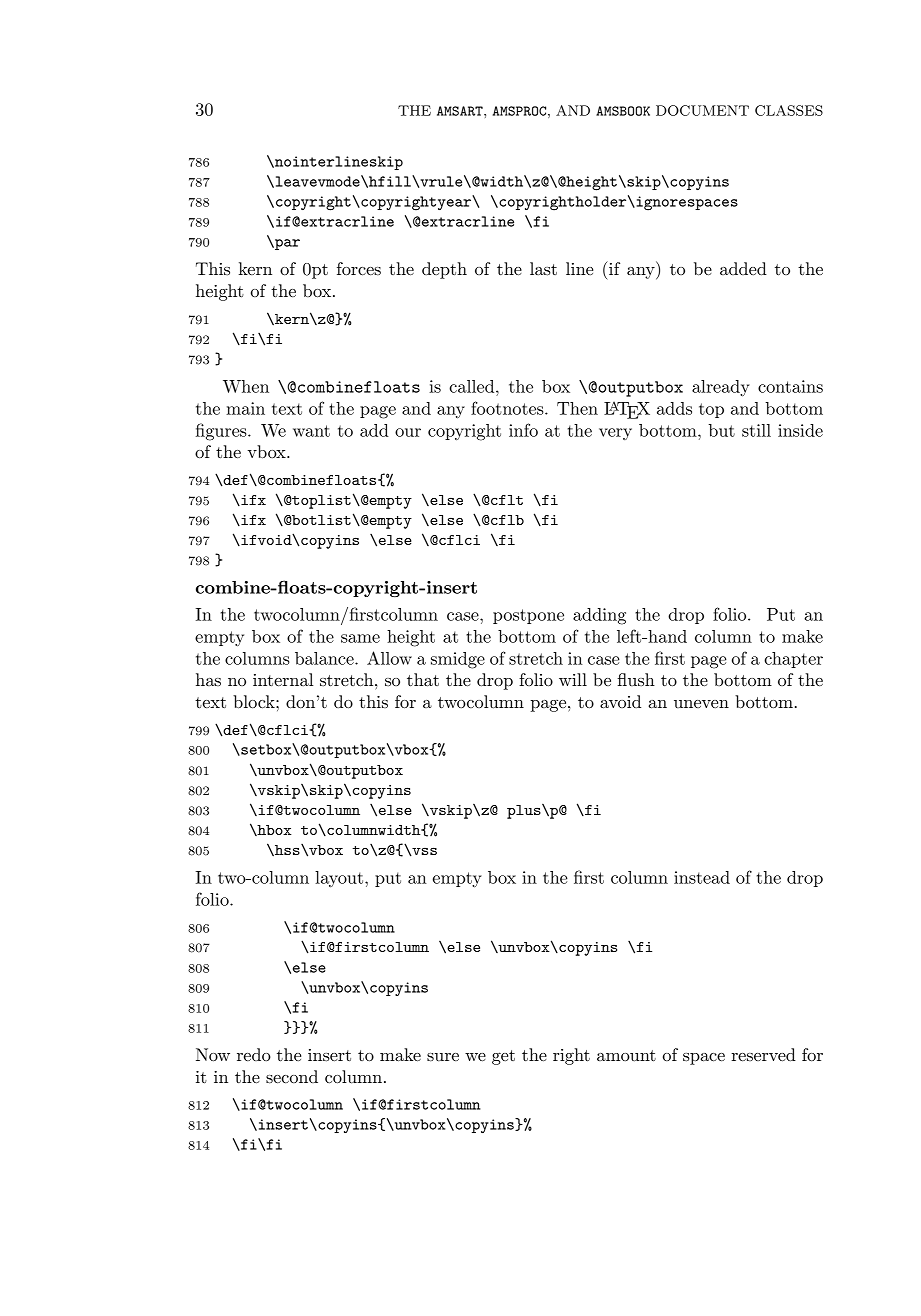 This screenshot has height=1316, width=921. I want to click on last, so click(543, 269).
